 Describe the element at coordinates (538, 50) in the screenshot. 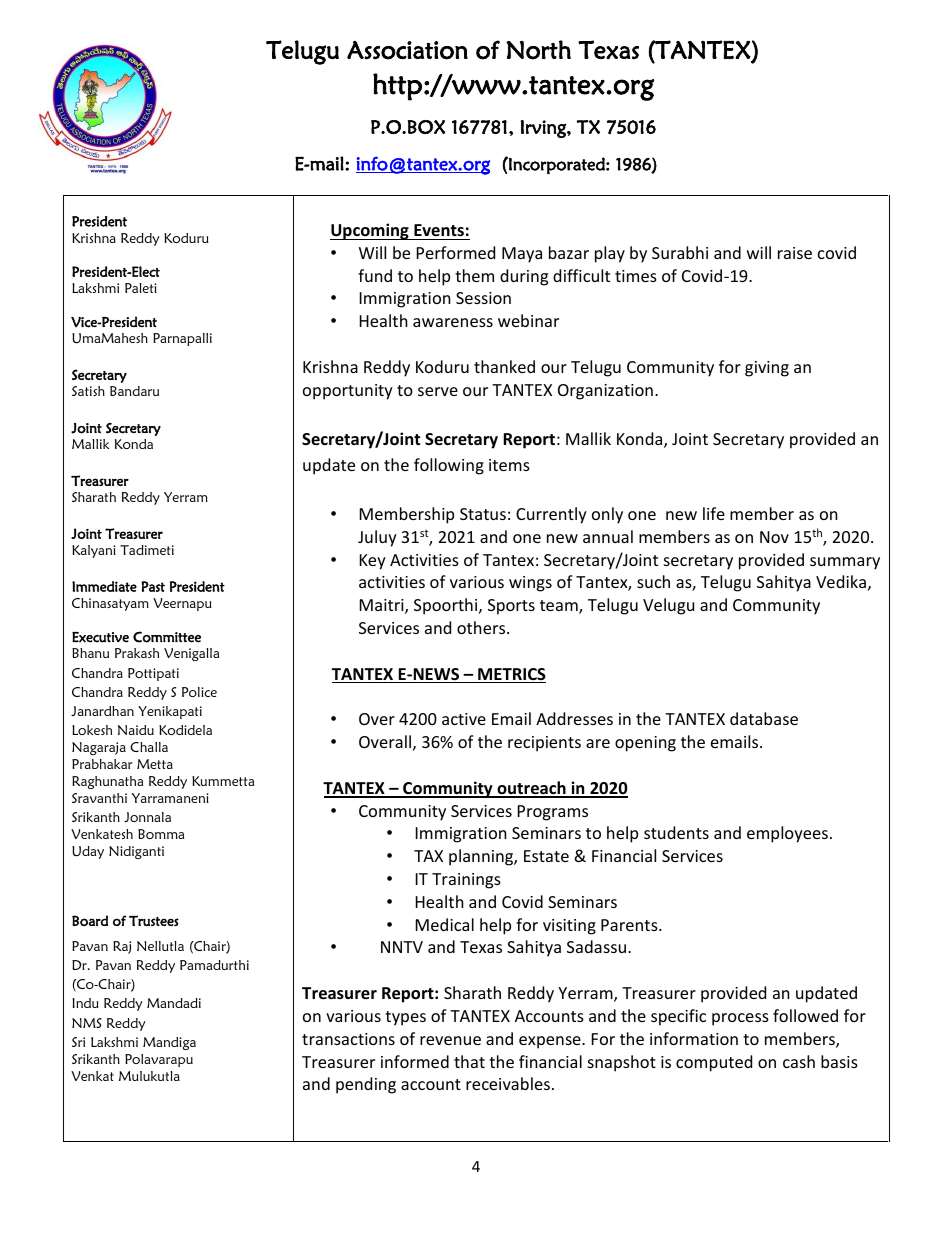

I see `North` at that location.
